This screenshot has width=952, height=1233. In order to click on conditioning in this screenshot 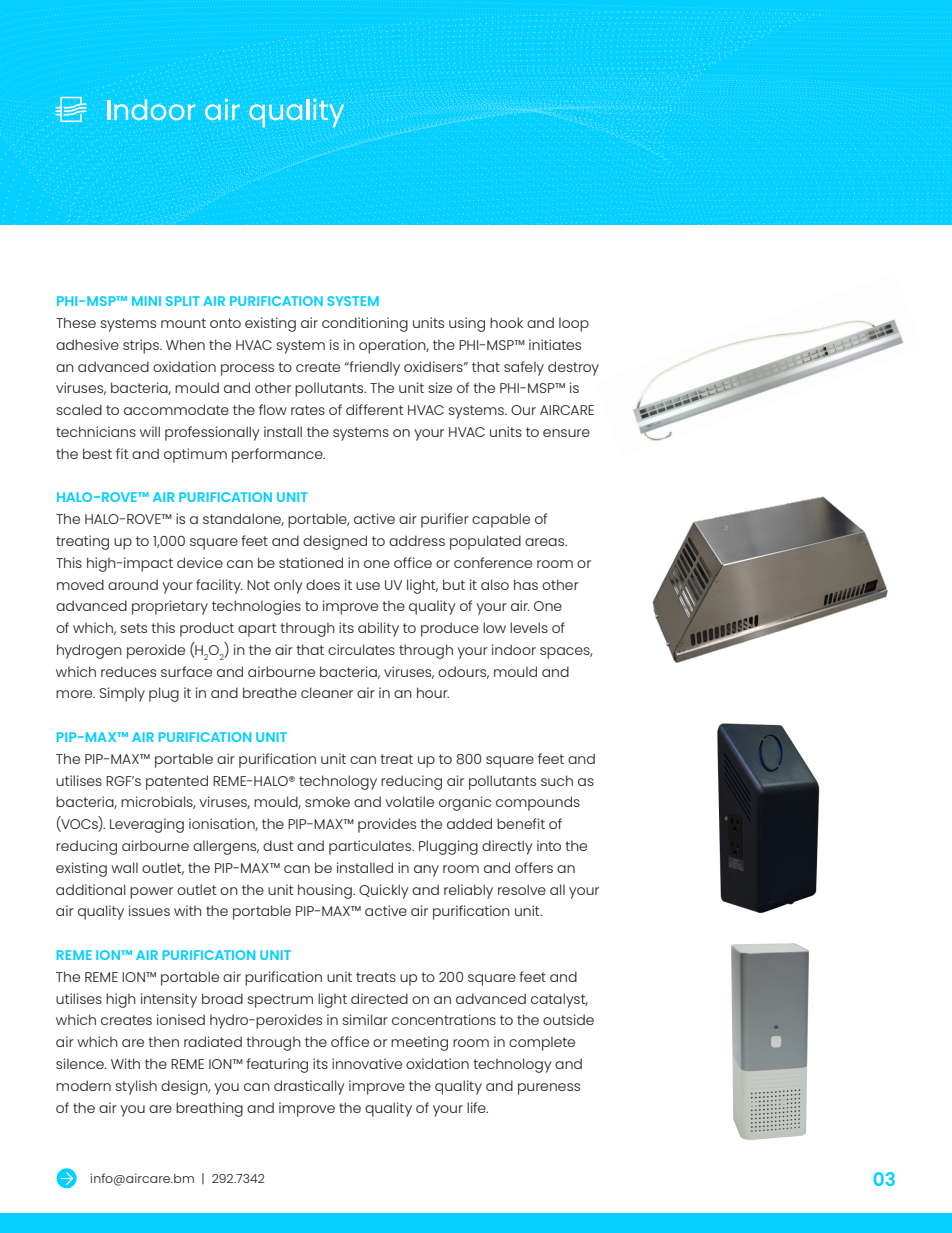, I will do `click(365, 324)`.
